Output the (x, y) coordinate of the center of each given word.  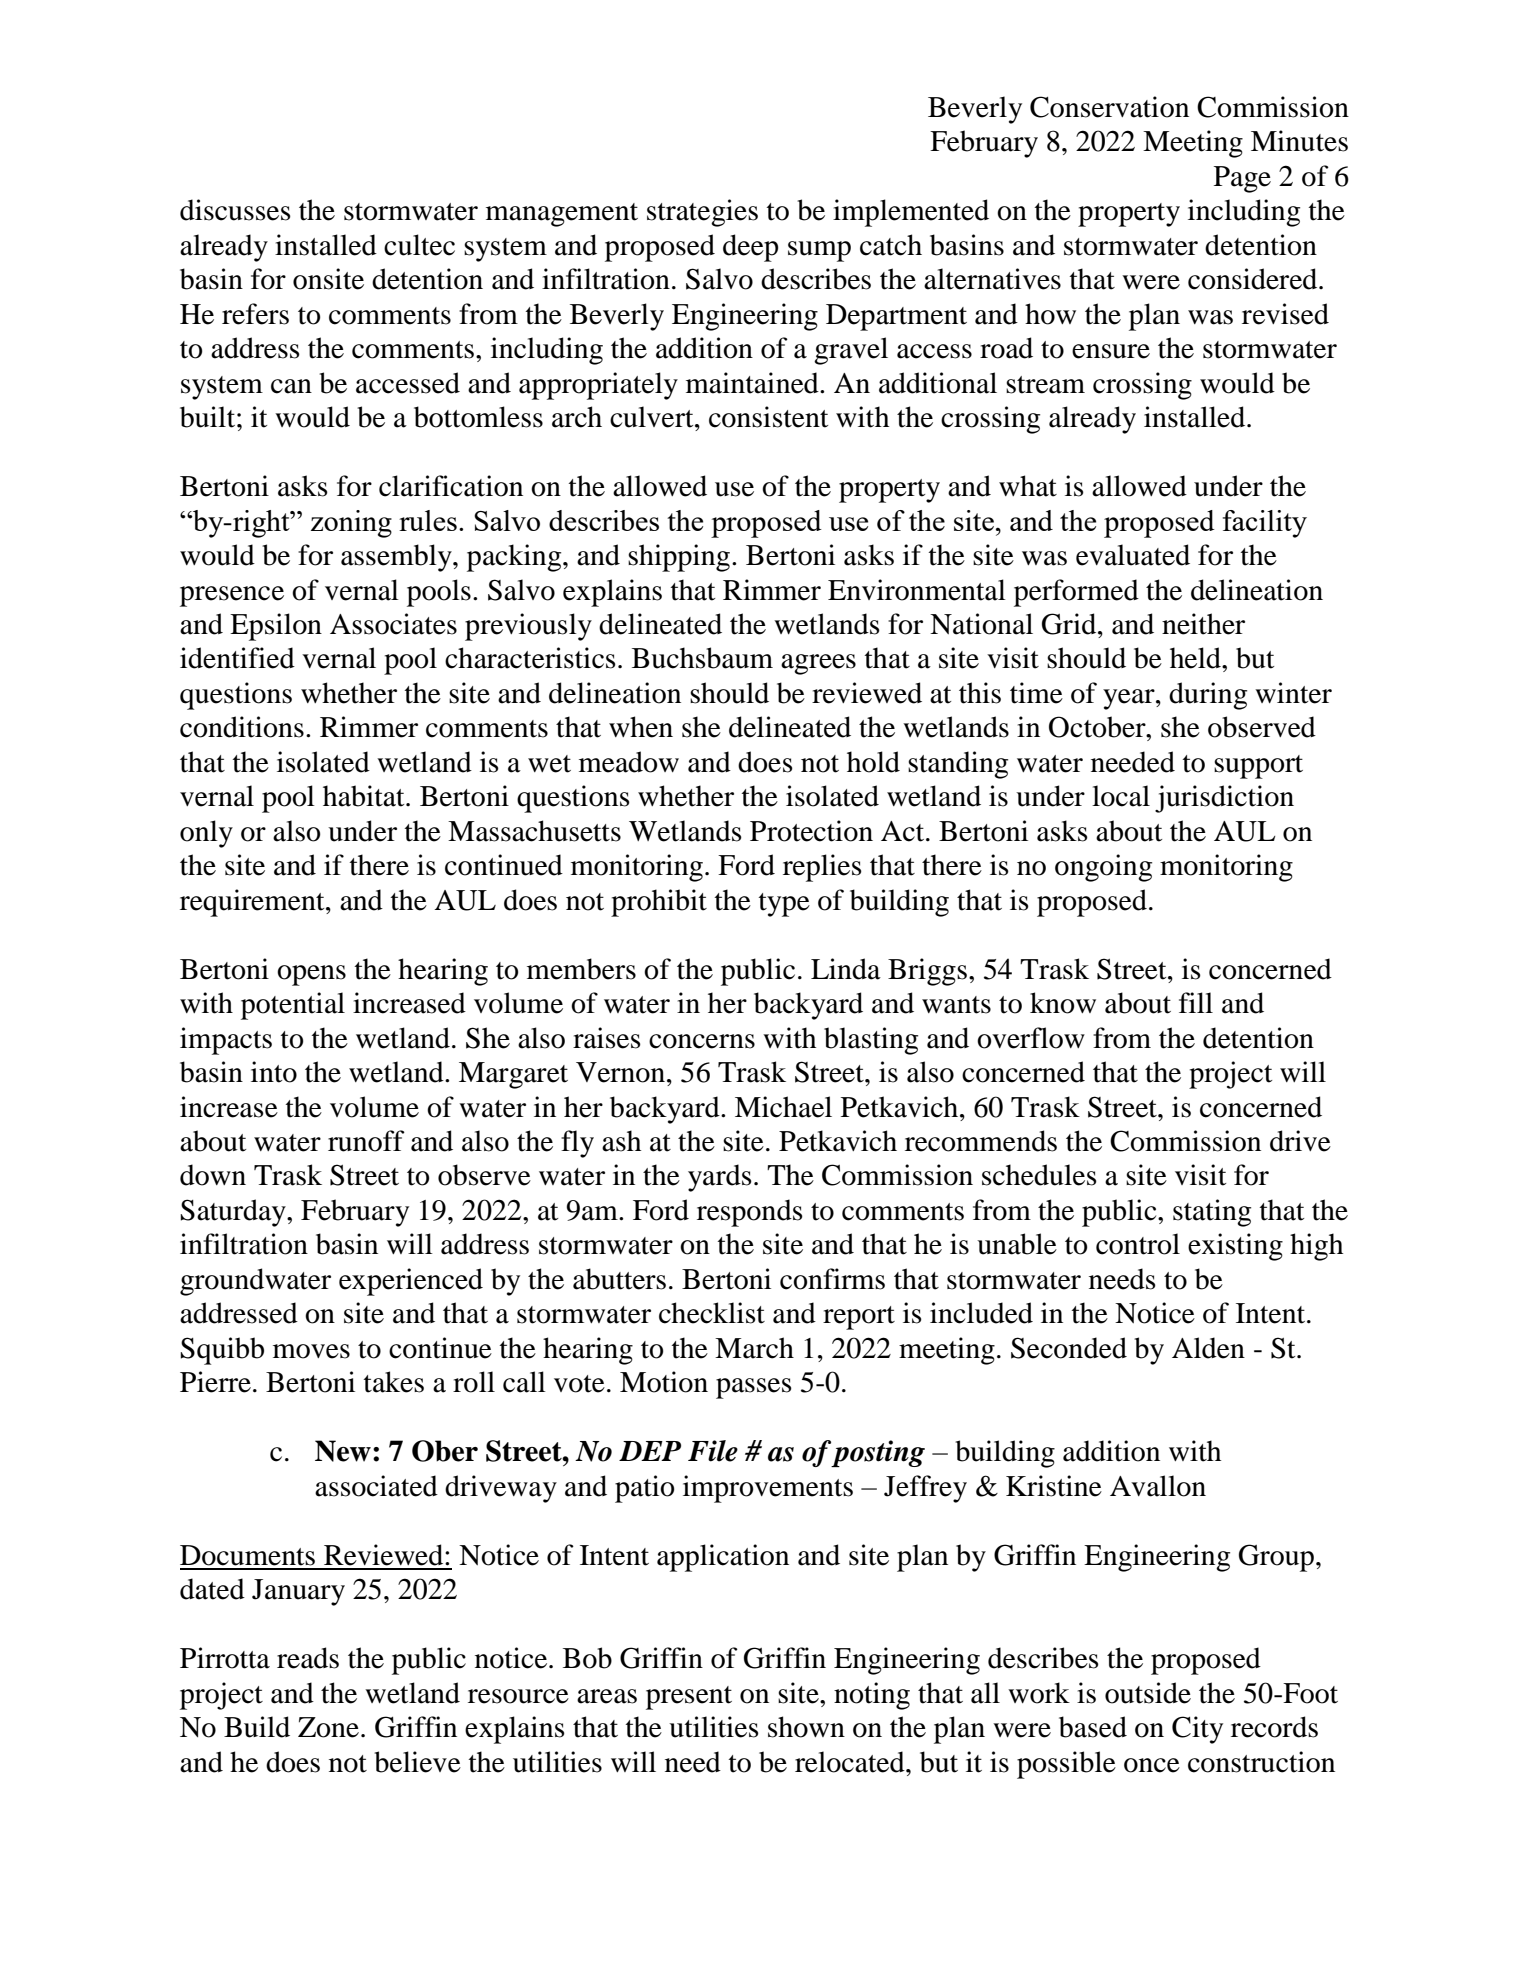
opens (311, 975)
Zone (328, 1727)
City (1197, 1730)
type (784, 905)
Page (1242, 179)
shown (806, 1727)
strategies (702, 213)
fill (1196, 1002)
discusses (235, 210)
